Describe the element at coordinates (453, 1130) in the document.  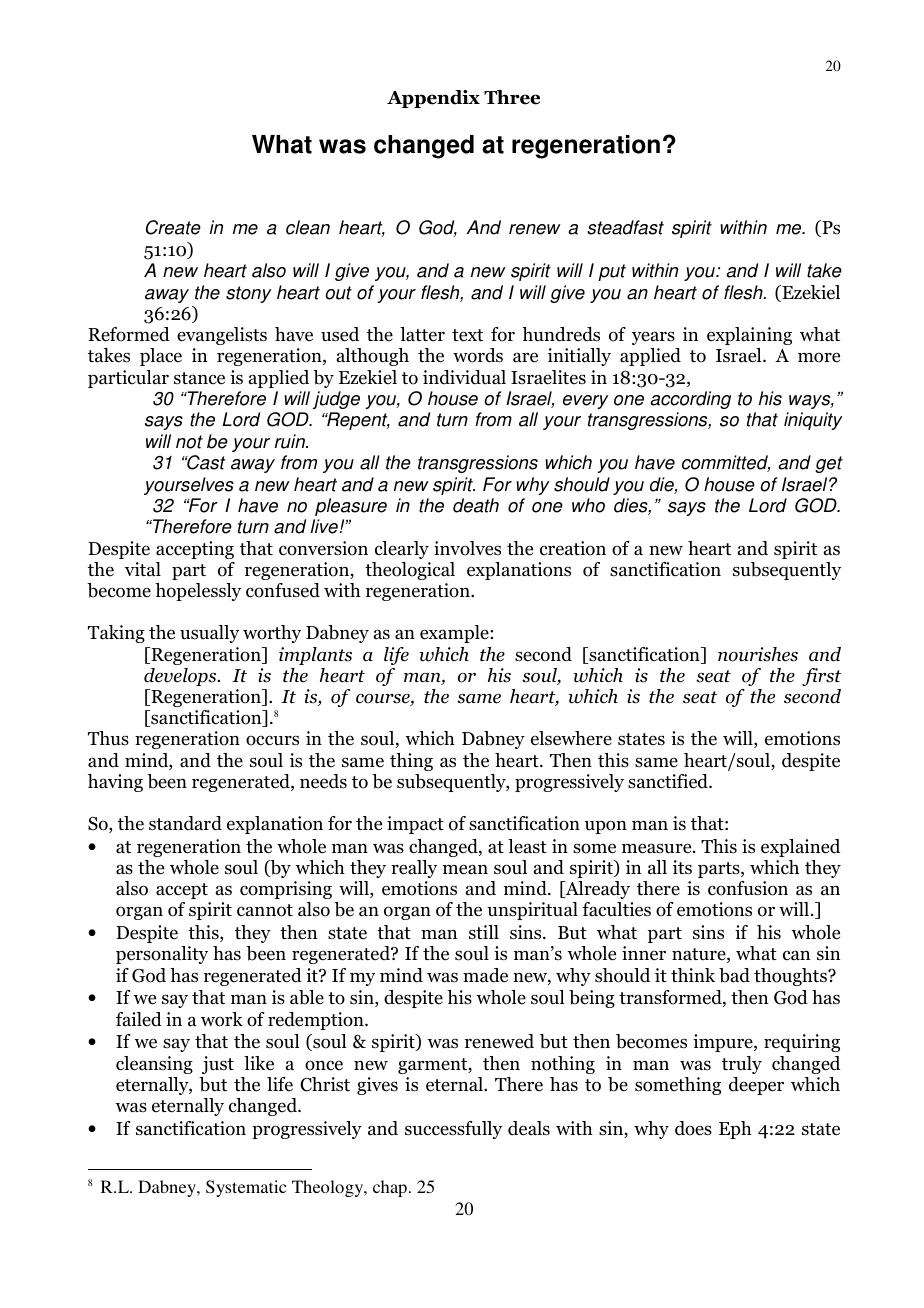
I see `successfully` at that location.
